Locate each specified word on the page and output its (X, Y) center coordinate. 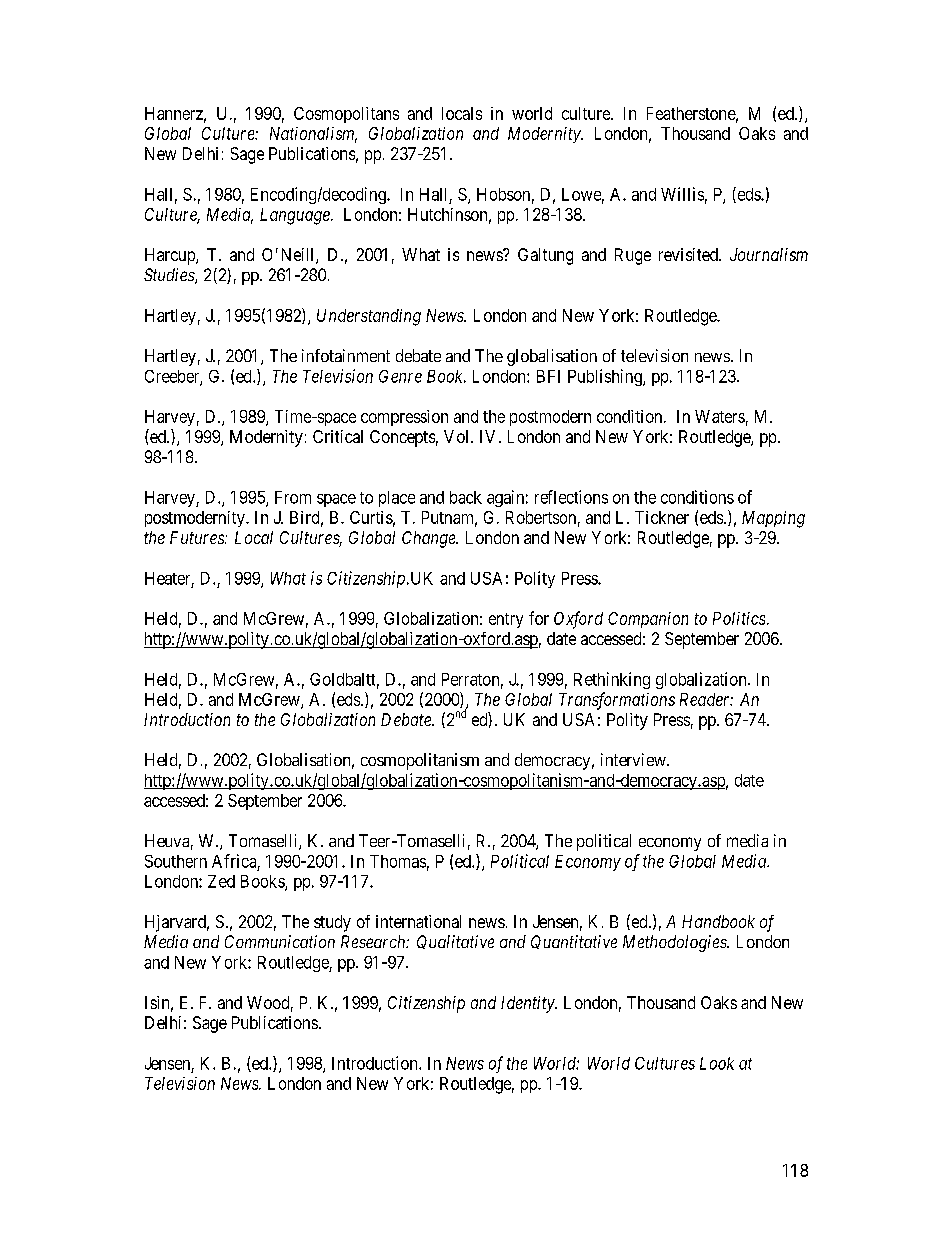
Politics (739, 618)
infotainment (346, 355)
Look (717, 1063)
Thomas (398, 861)
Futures (198, 537)
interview (634, 759)
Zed (221, 881)
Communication (280, 941)
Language (296, 216)
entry (506, 620)
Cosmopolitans (346, 115)
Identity (528, 1004)
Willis (682, 194)
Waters (720, 416)
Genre (400, 376)
